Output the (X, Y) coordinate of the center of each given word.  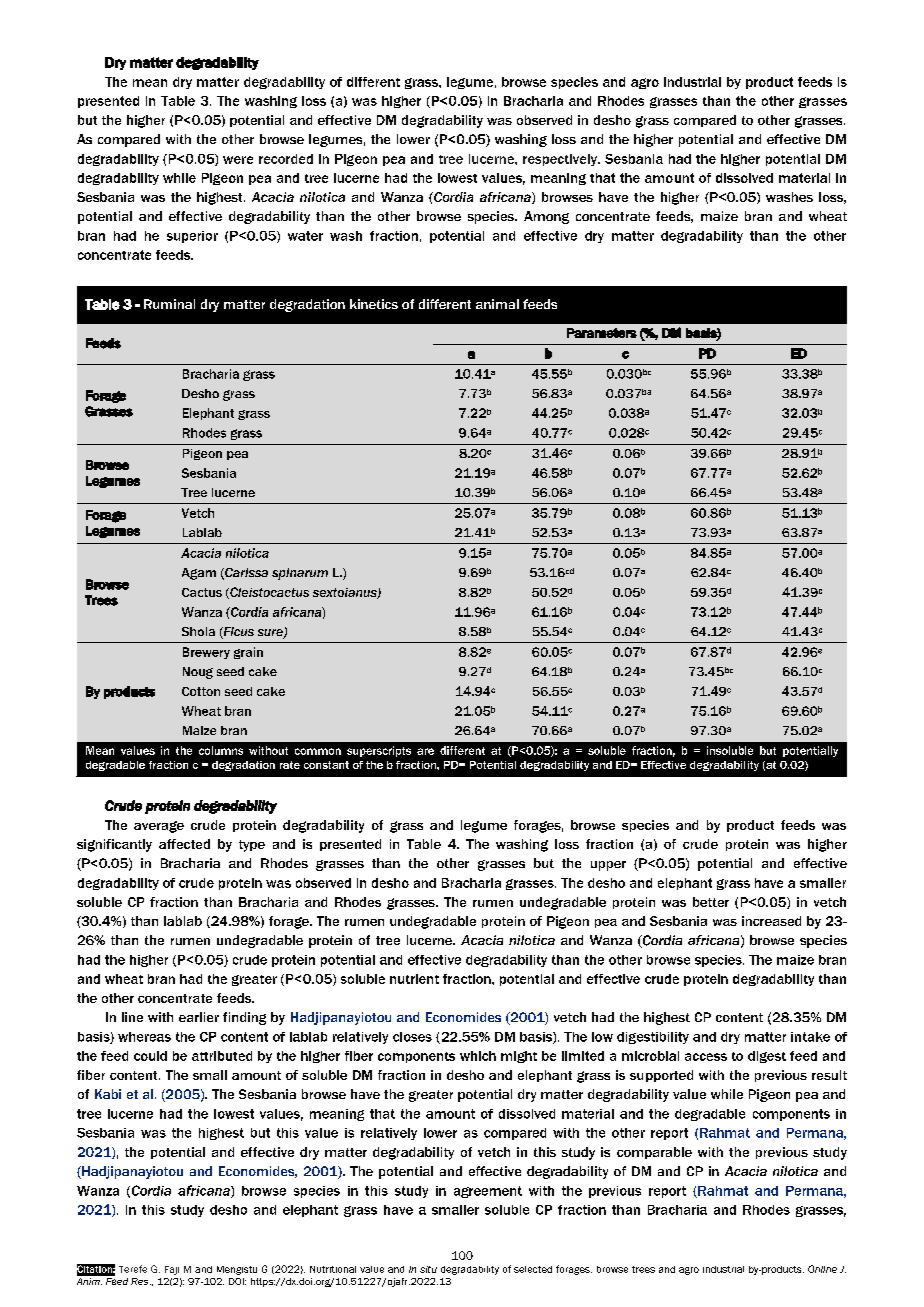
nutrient (414, 979)
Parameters (602, 333)
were (238, 160)
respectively (561, 160)
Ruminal (169, 304)
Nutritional (333, 1269)
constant (326, 765)
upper (608, 866)
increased (771, 921)
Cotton (201, 691)
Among (546, 217)
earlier (199, 1017)
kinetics (374, 304)
